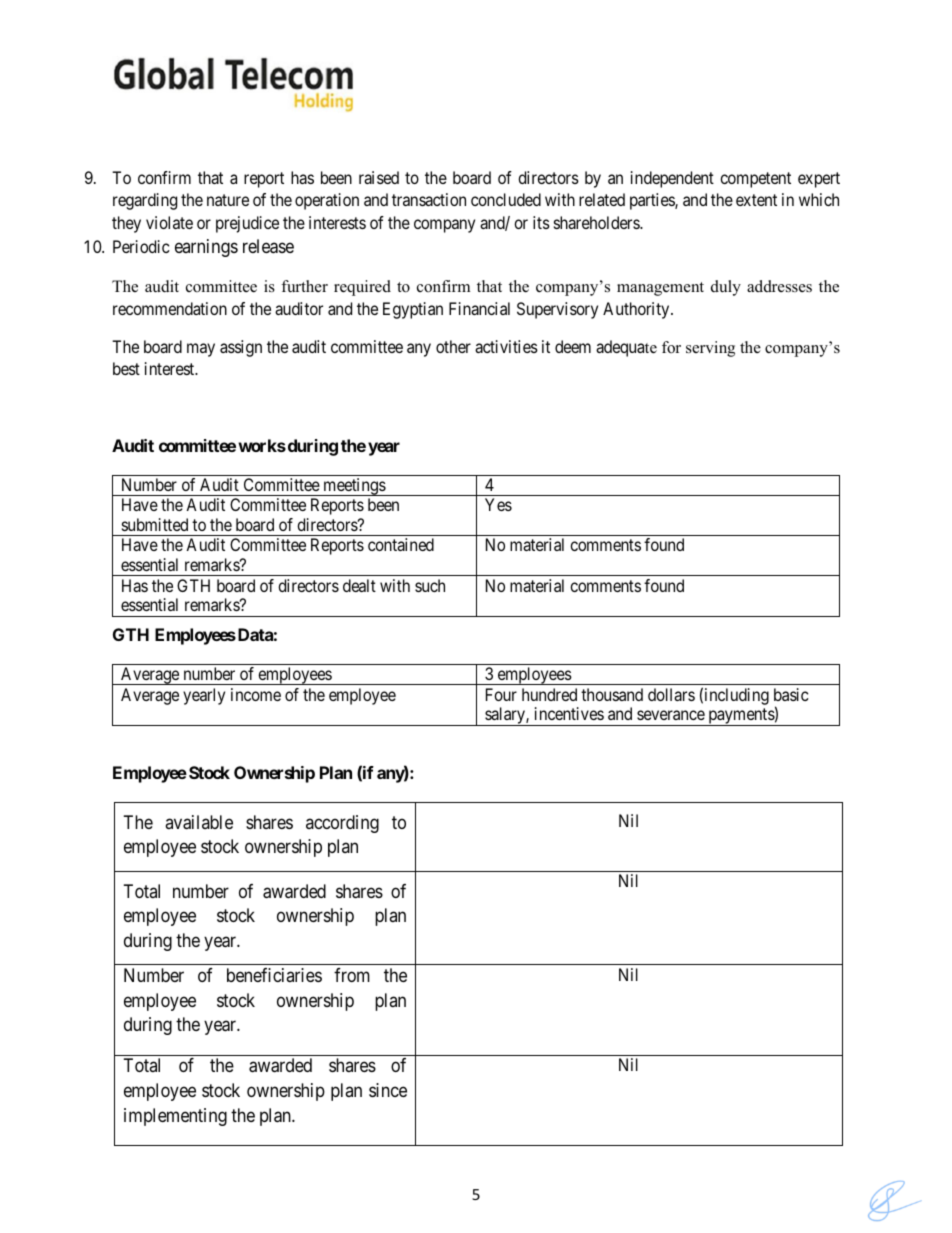 The width and height of the image is (952, 1233). I want to click on extent, so click(756, 200).
